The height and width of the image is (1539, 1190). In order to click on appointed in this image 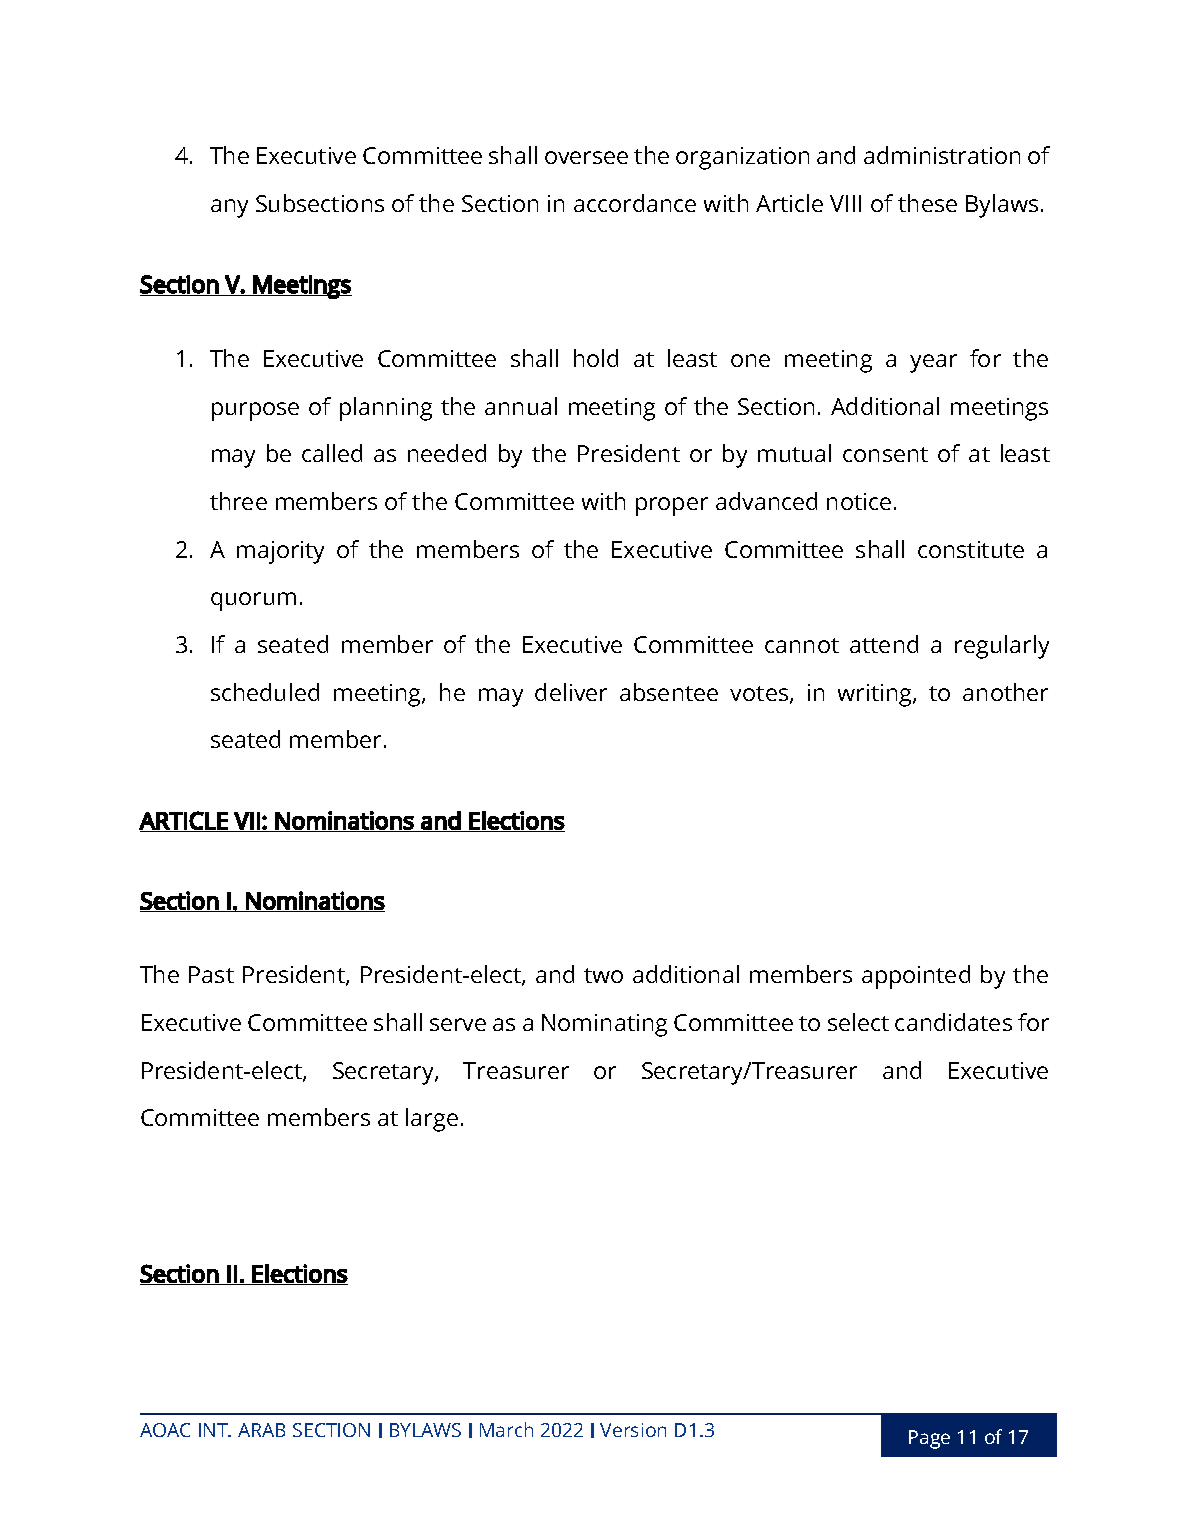, I will do `click(916, 977)`.
